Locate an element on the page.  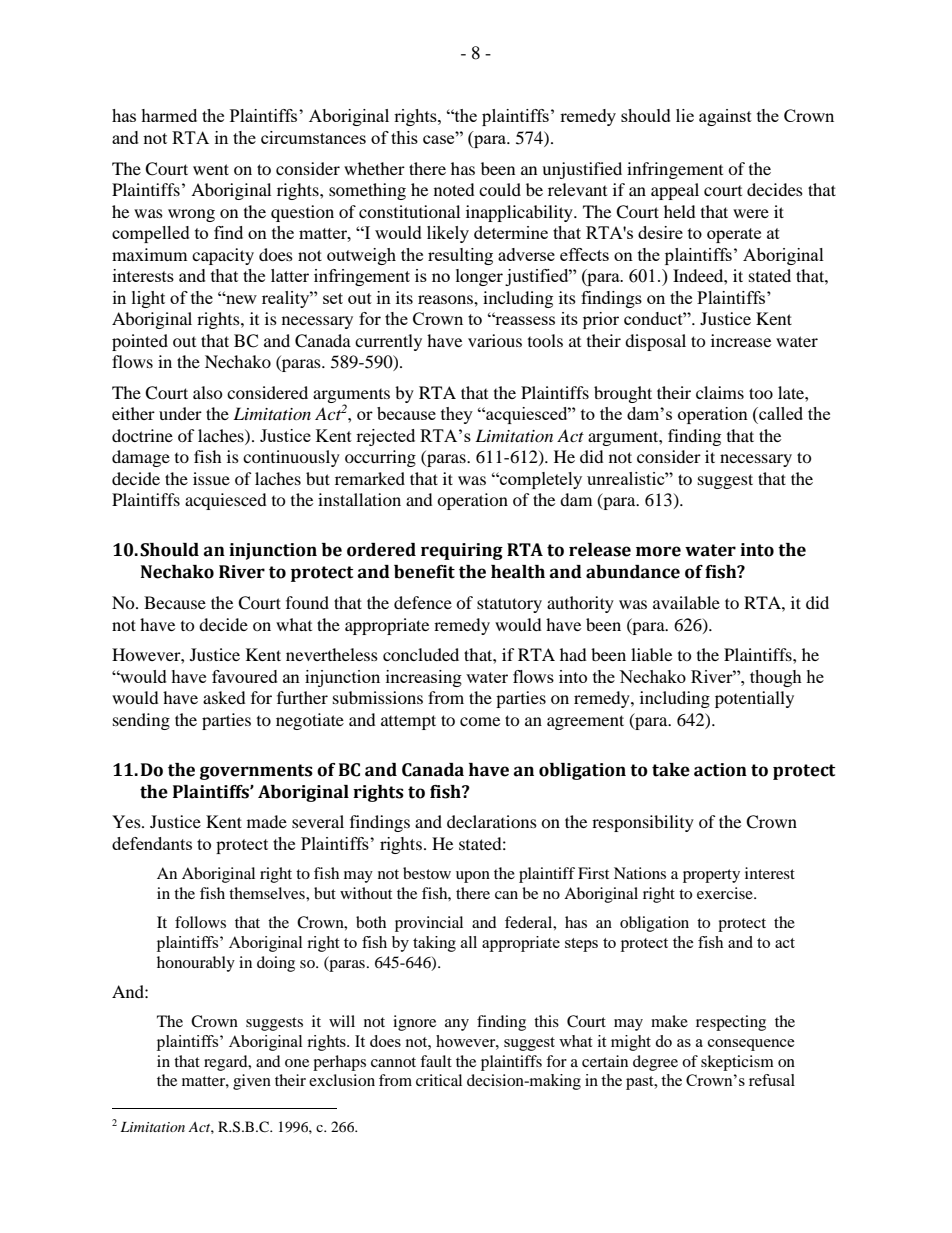
regard is located at coordinates (227, 1063).
